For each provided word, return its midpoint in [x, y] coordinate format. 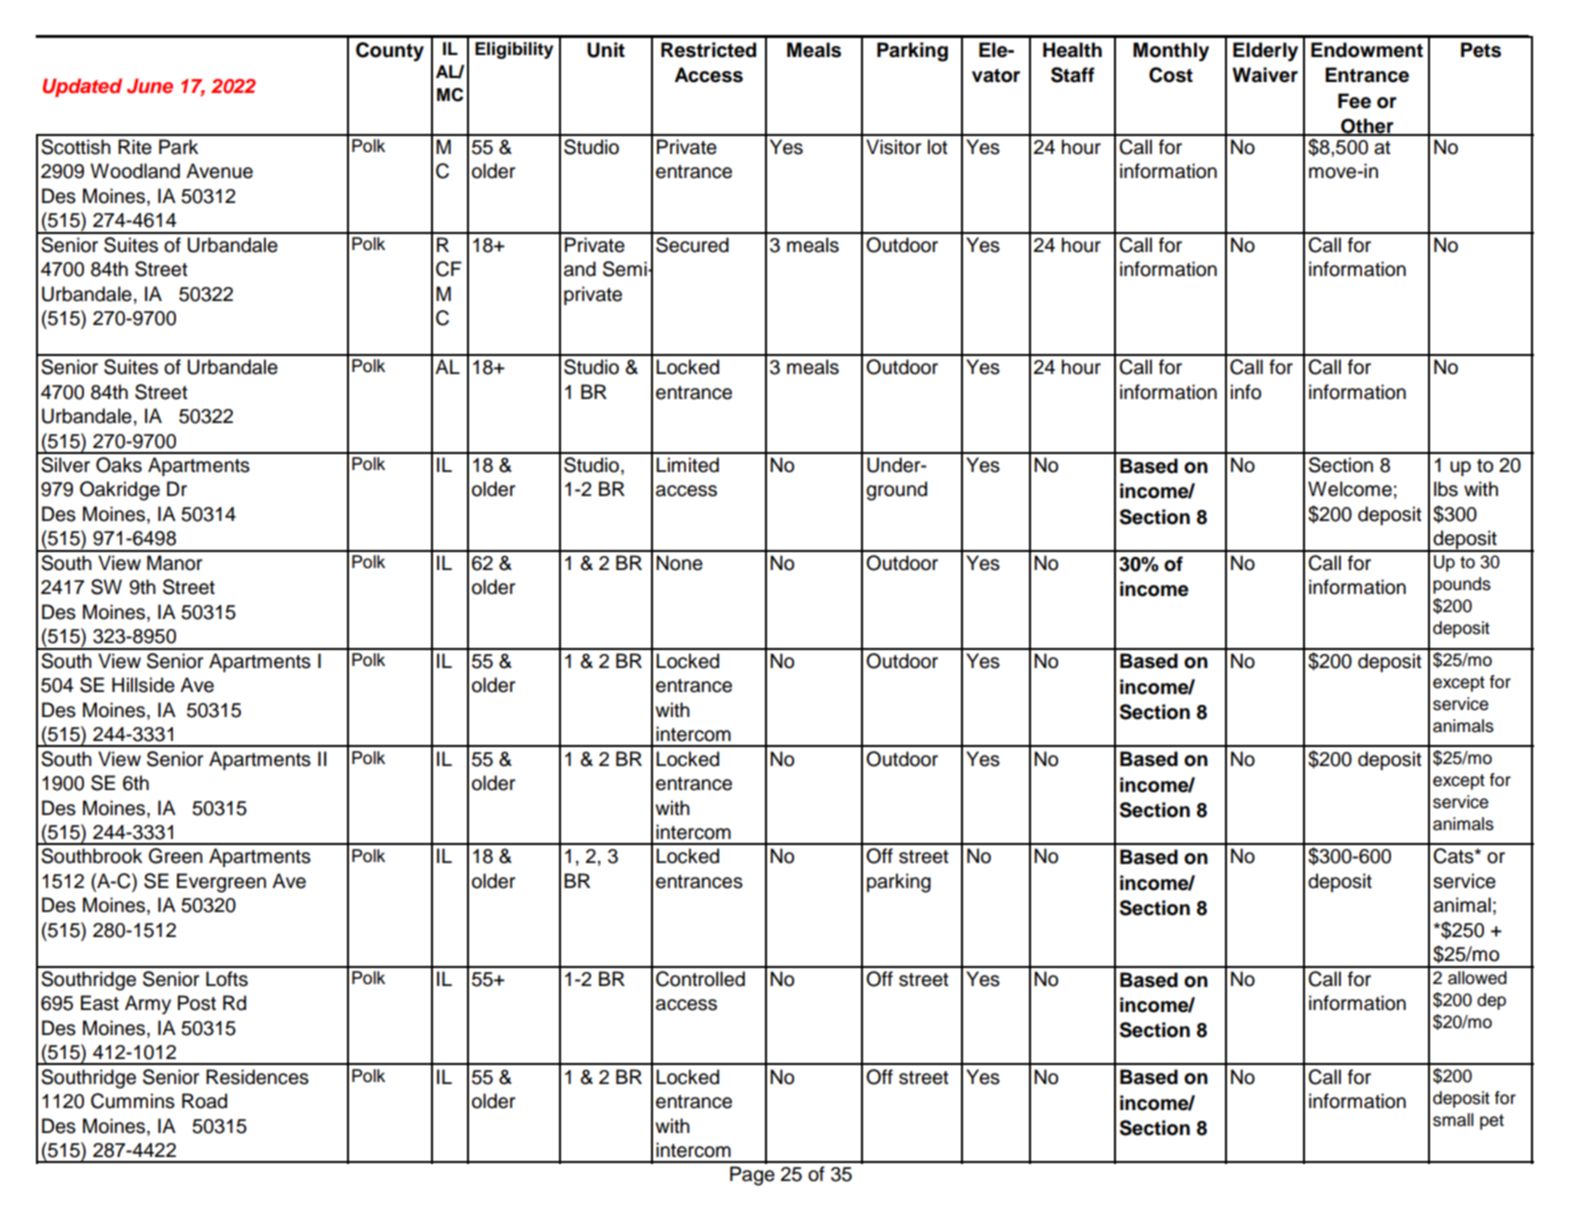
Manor [174, 563]
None [679, 563]
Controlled [700, 979]
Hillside [143, 685]
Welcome [1350, 489]
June [150, 86]
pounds [1462, 585]
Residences [257, 1077]
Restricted [708, 50]
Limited [687, 465]
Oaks [119, 465]
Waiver [1265, 75]
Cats [1454, 856]
